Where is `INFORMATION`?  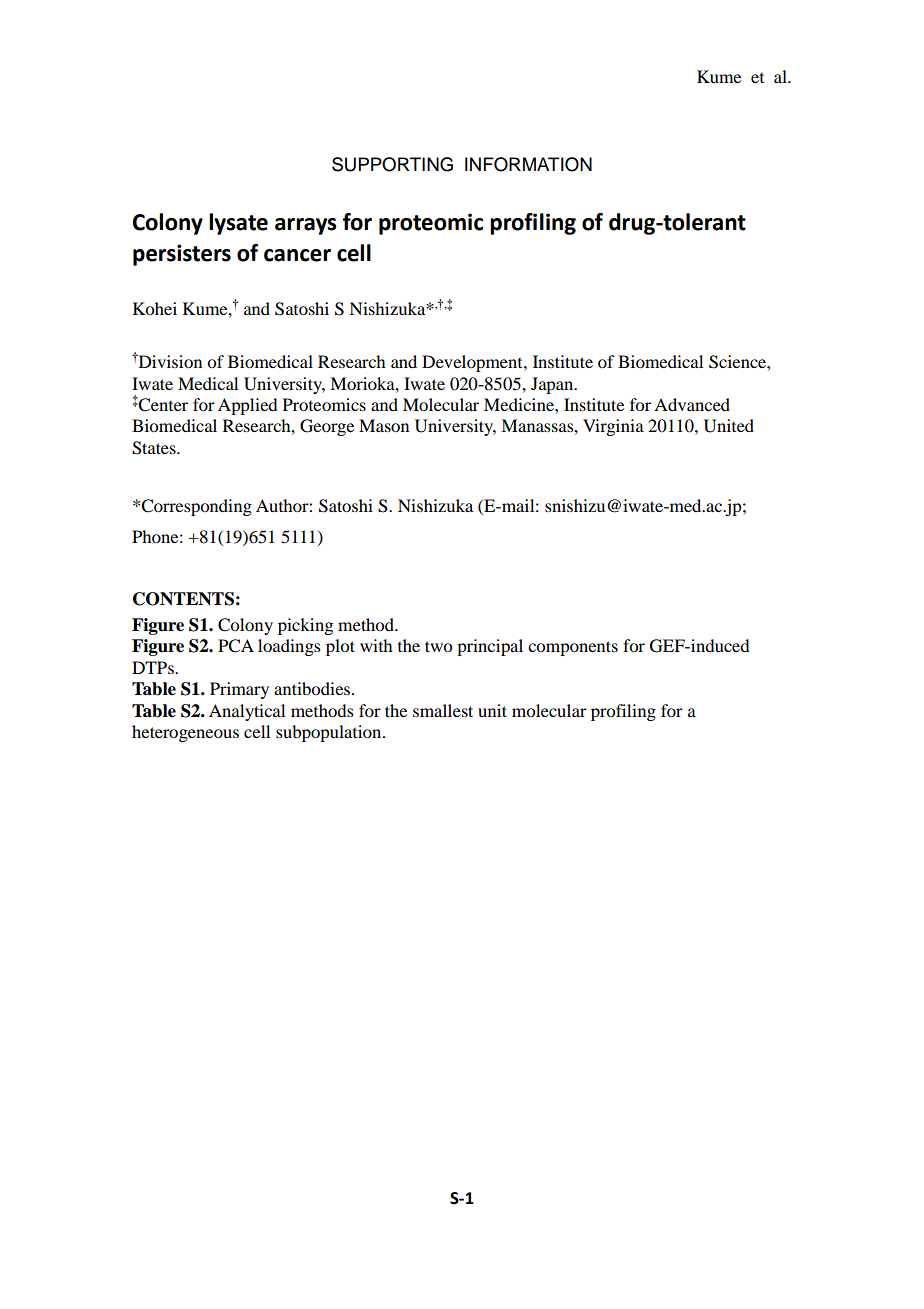
INFORMATION is located at coordinates (528, 164).
